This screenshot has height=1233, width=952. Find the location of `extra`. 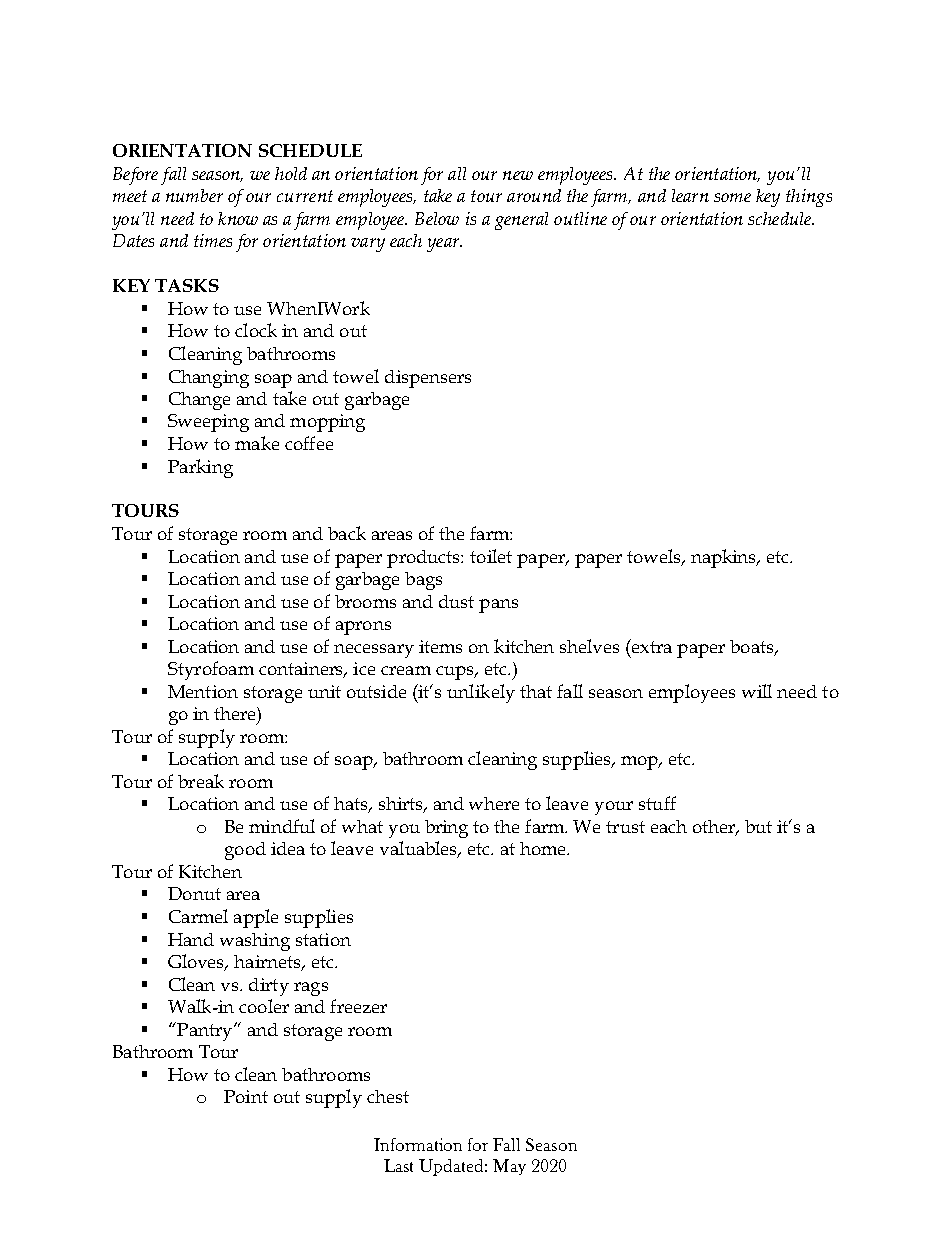

extra is located at coordinates (650, 646).
